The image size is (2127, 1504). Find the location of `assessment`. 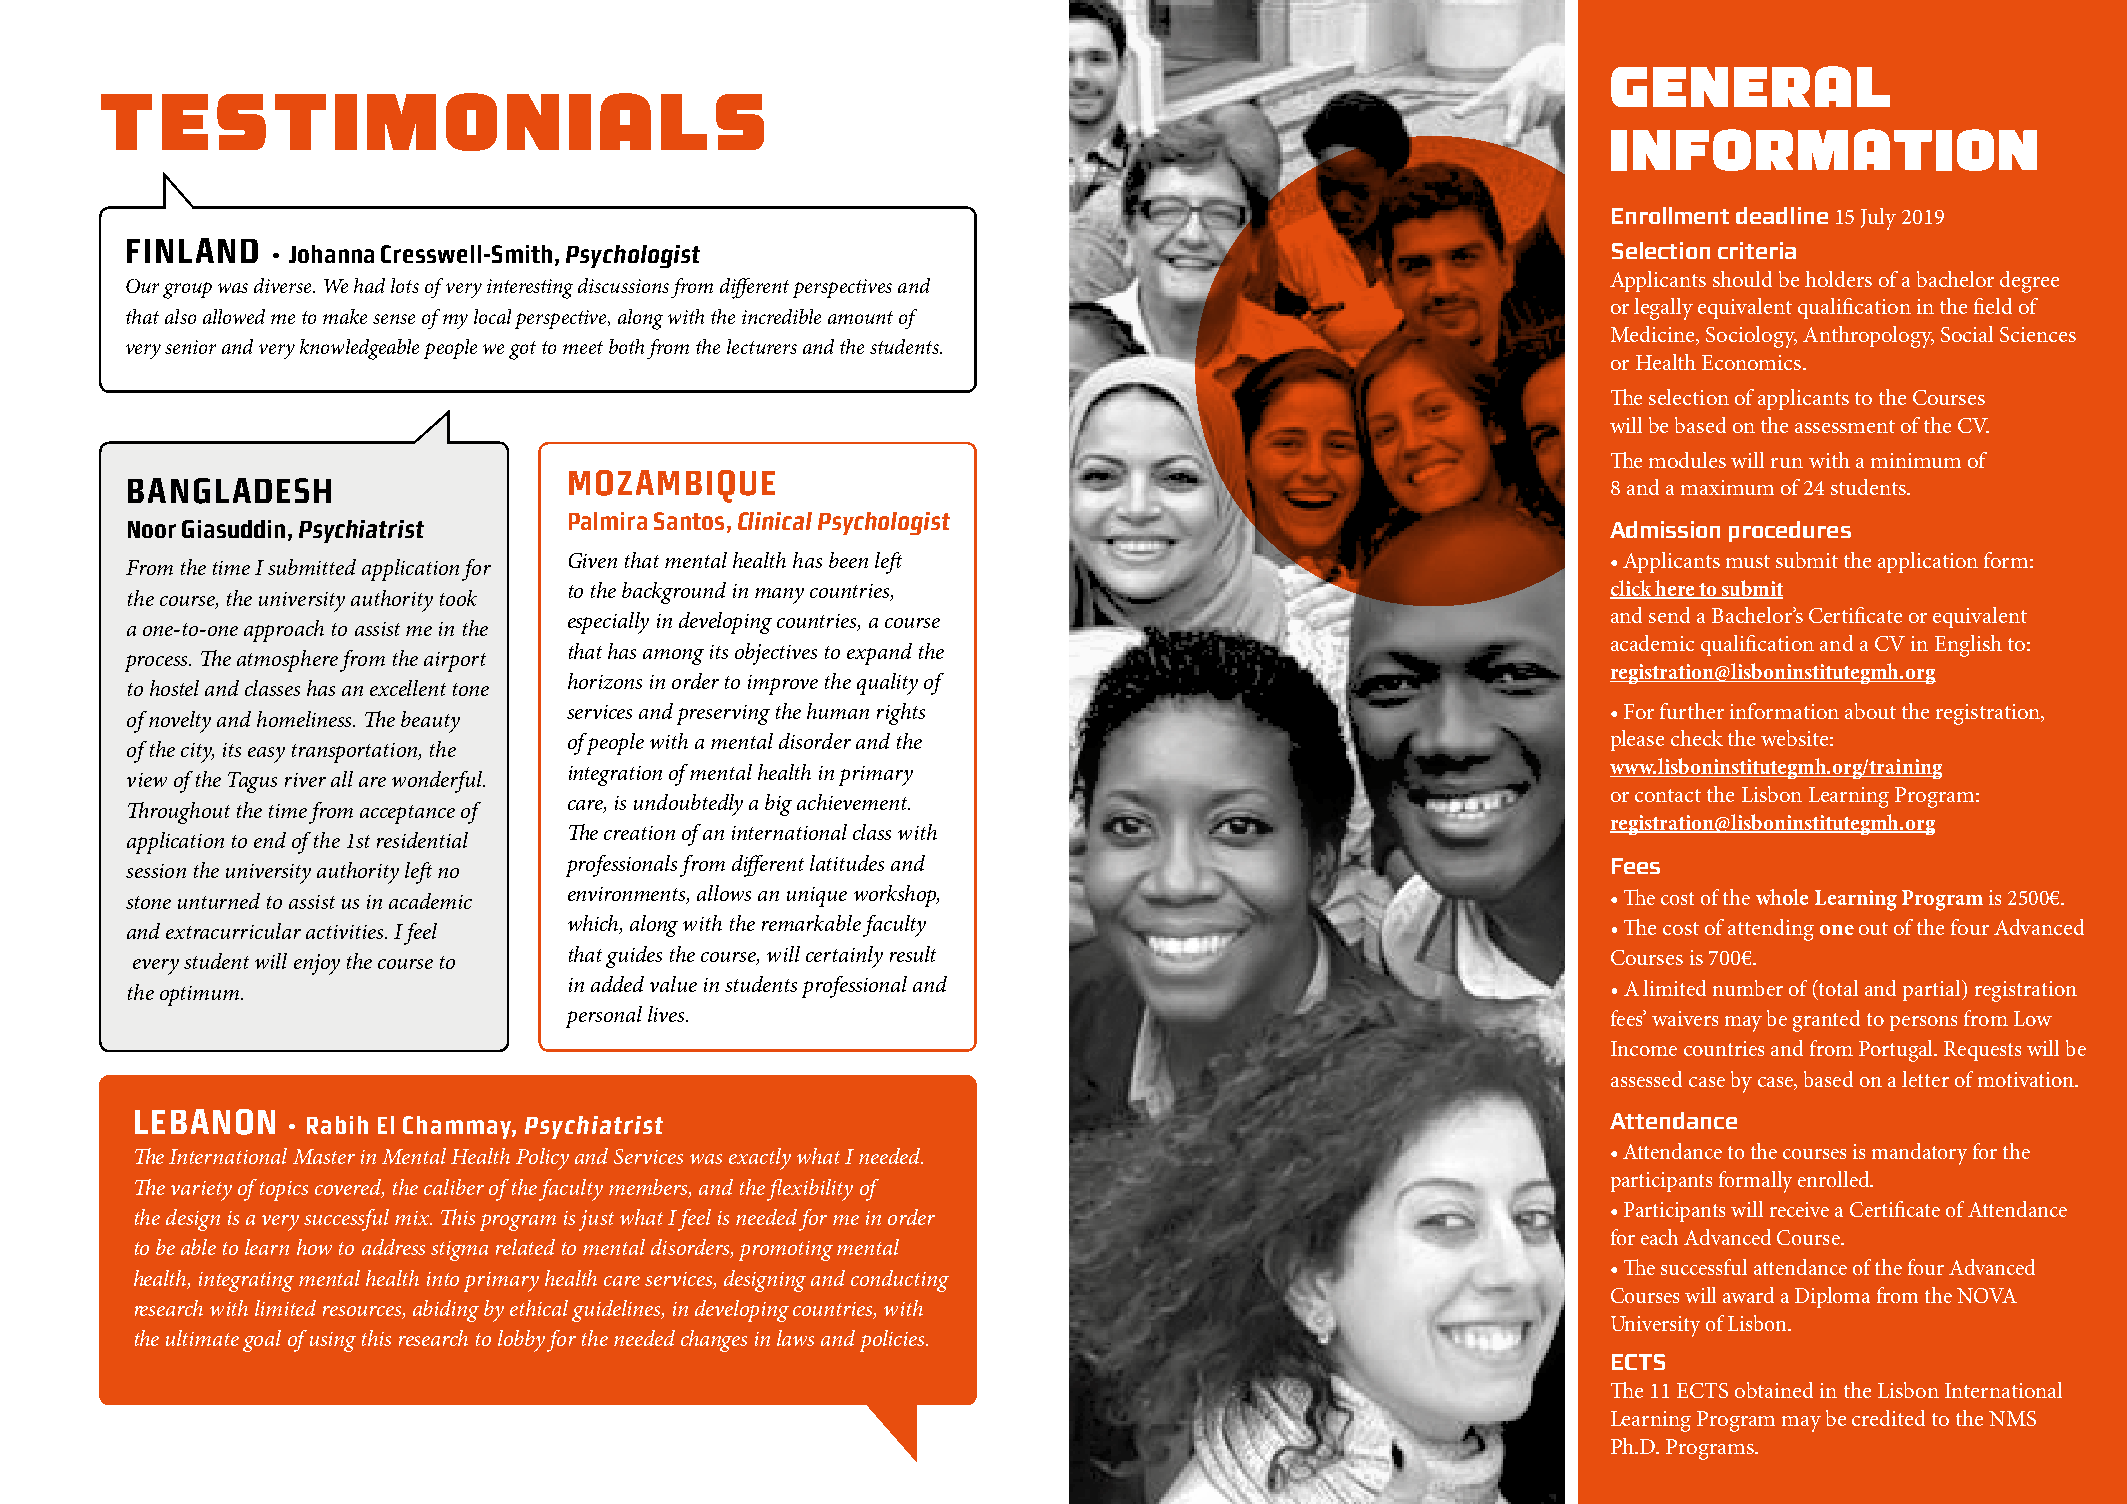

assessment is located at coordinates (1845, 426).
